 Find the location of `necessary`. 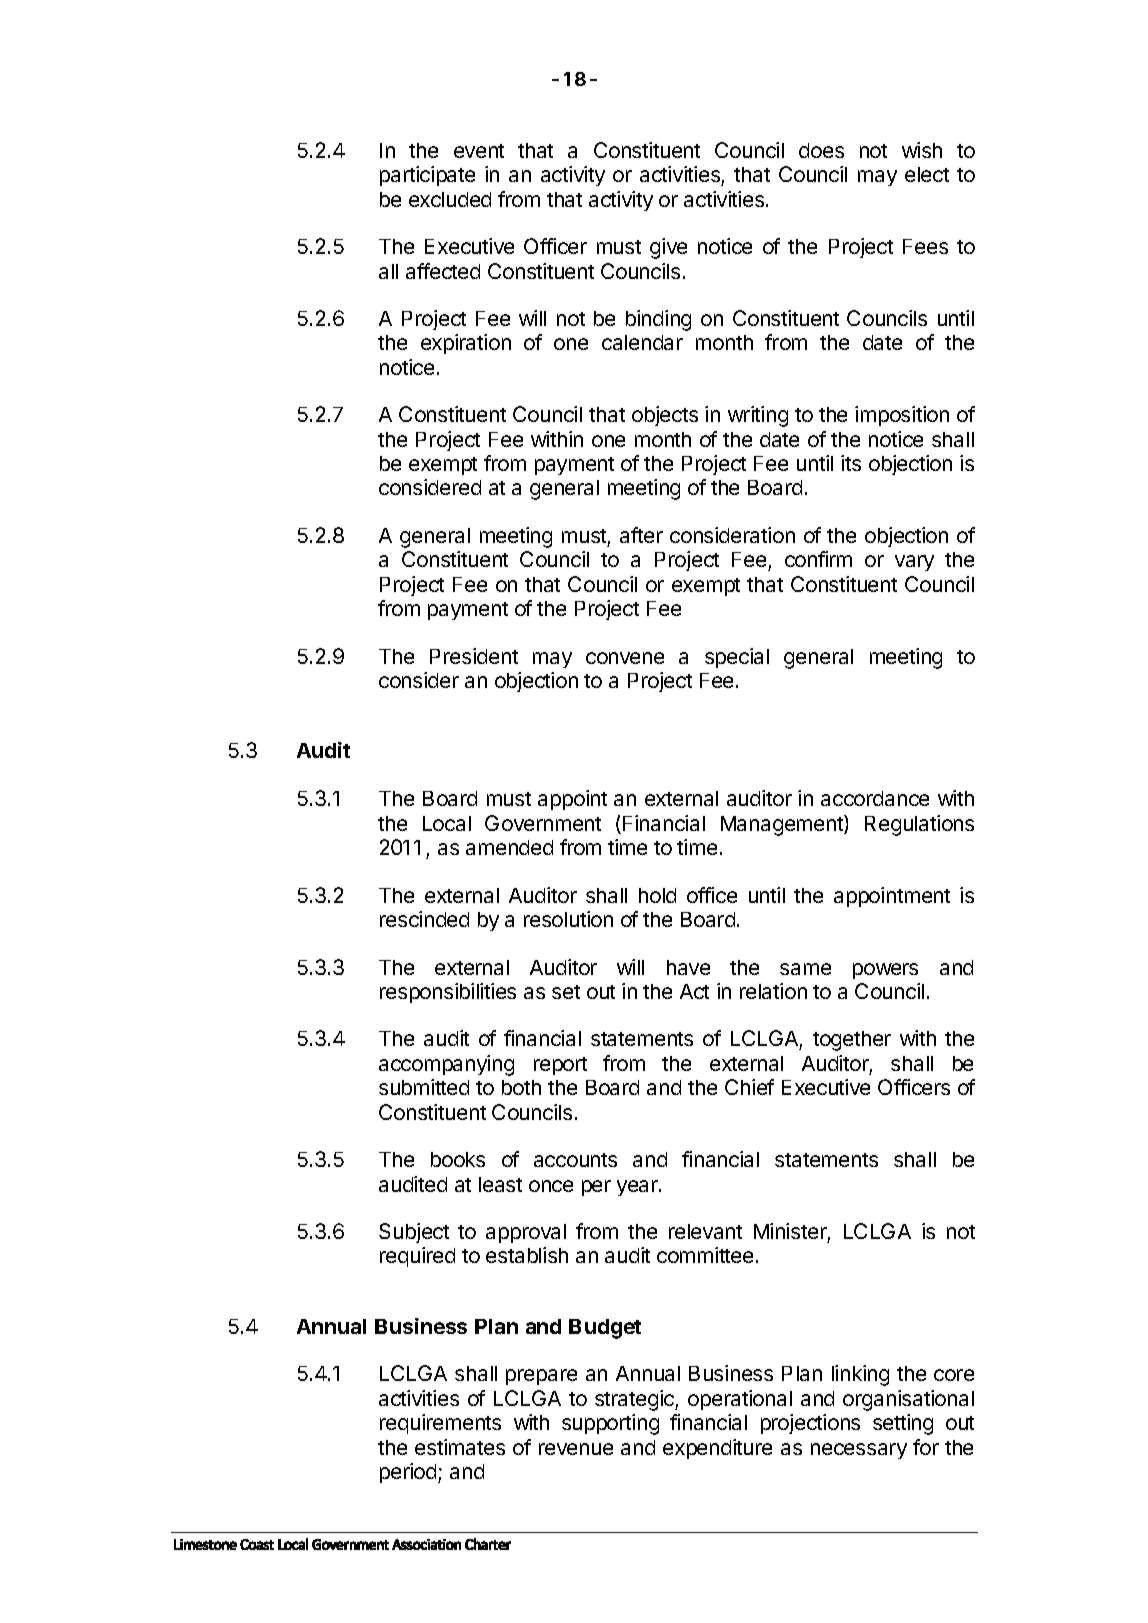

necessary is located at coordinates (859, 1451).
